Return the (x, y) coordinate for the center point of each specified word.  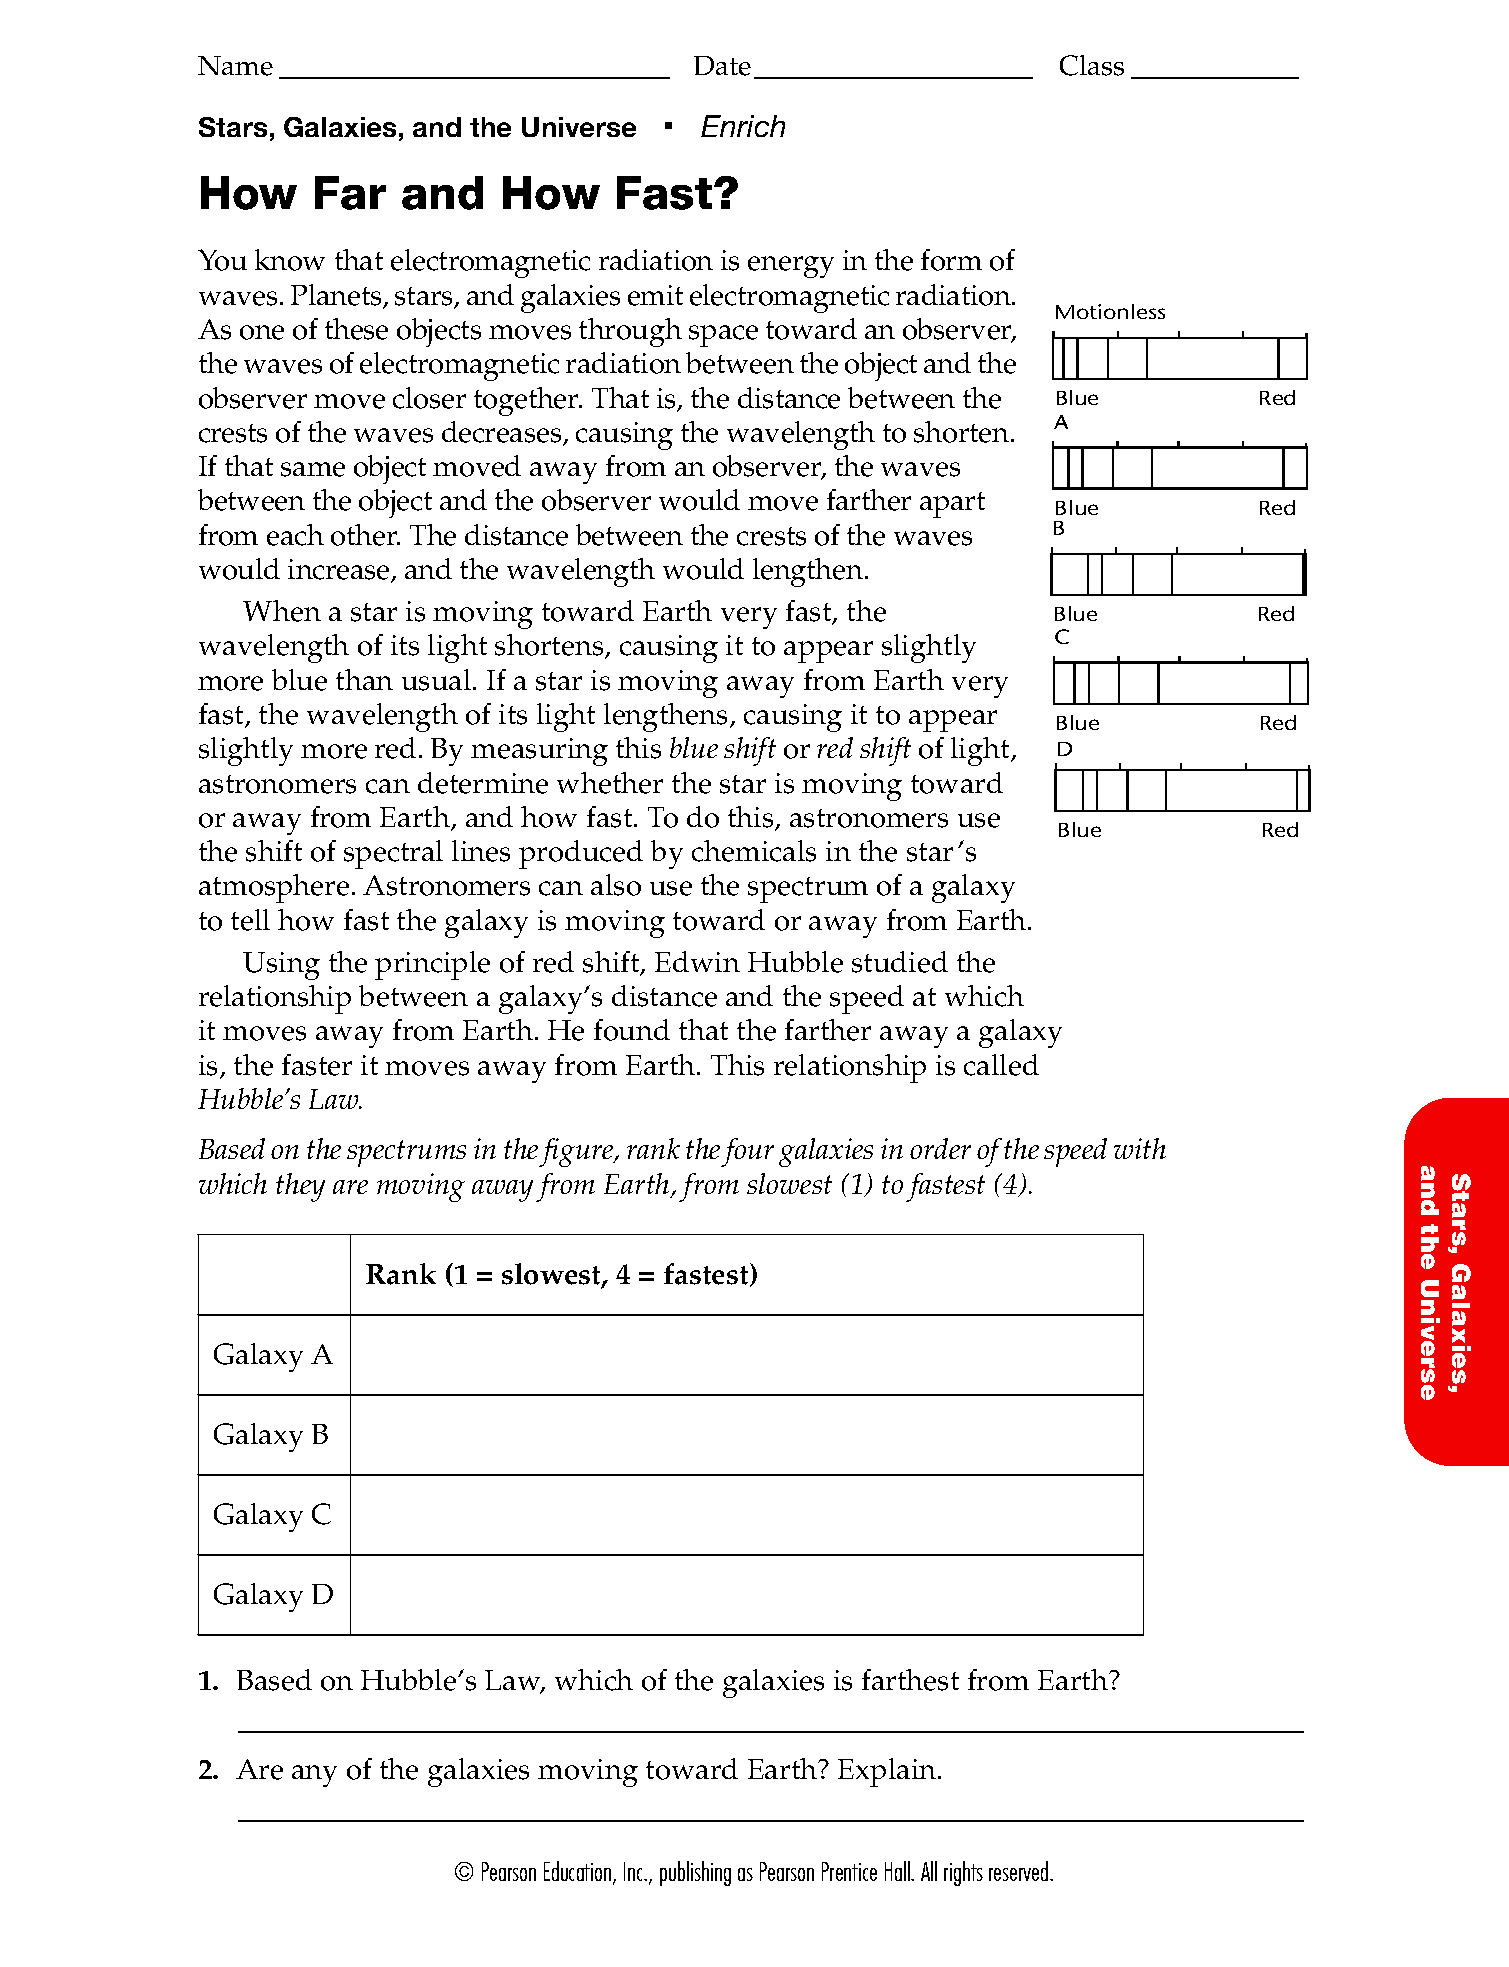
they (300, 1187)
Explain (888, 1772)
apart (952, 505)
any (314, 1776)
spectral (393, 854)
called (1001, 1065)
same (313, 469)
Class (1092, 65)
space (723, 336)
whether (610, 783)
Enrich (743, 126)
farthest (910, 1680)
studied (900, 962)
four (747, 1152)
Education (579, 1873)
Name (235, 66)
